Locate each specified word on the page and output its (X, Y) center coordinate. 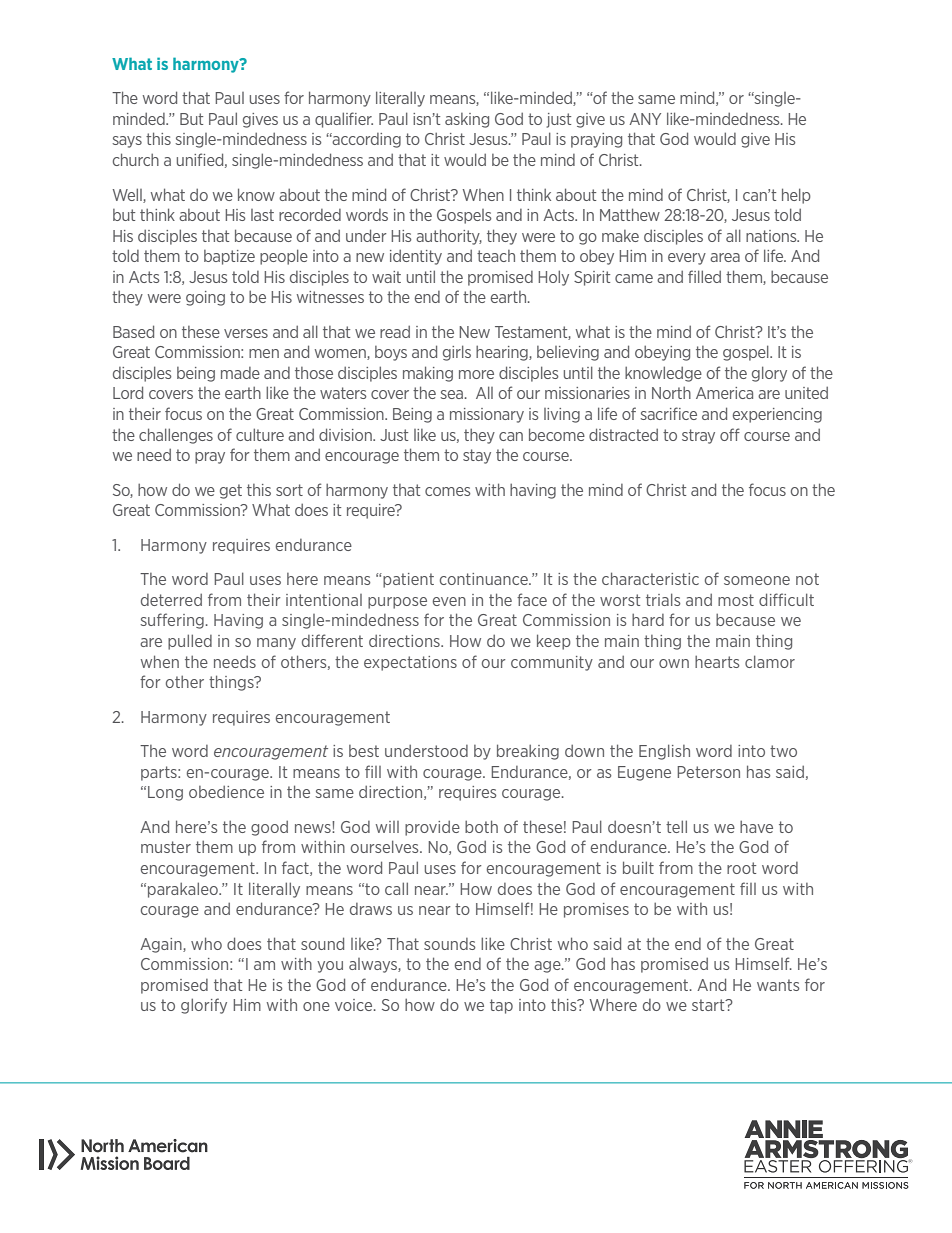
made (240, 373)
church (136, 159)
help (796, 196)
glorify (204, 1006)
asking (467, 120)
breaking (528, 752)
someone (757, 580)
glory (769, 374)
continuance (485, 579)
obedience (226, 791)
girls (457, 353)
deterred (171, 599)
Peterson (708, 772)
